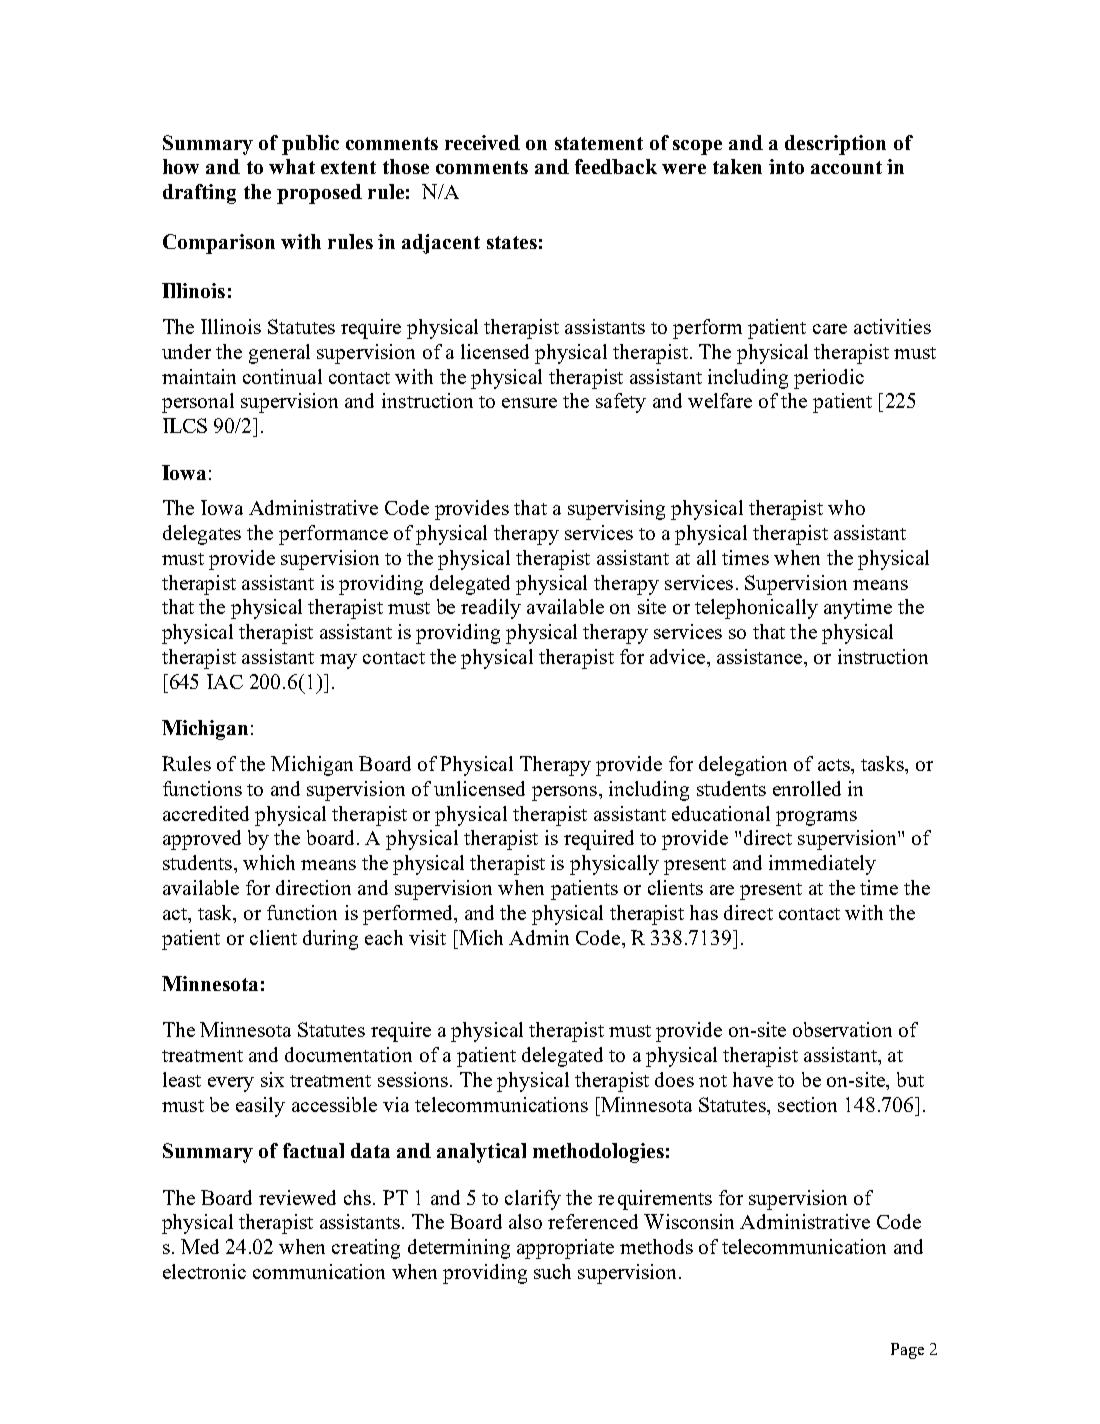  Describe the element at coordinates (846, 167) in the screenshot. I see `account` at that location.
